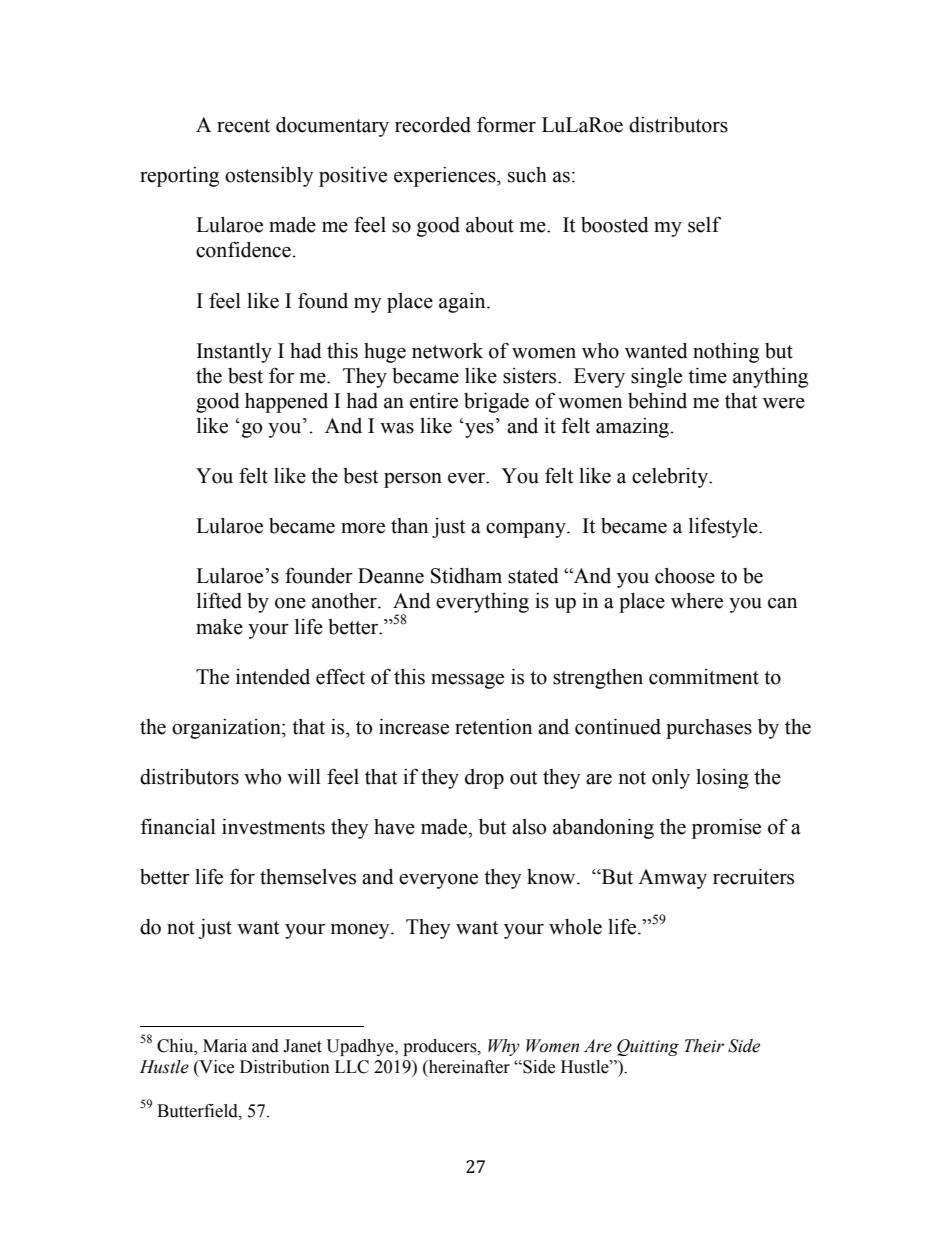 Image resolution: width=952 pixels, height=1233 pixels. What do you see at coordinates (219, 600) in the screenshot?
I see `lifted` at bounding box center [219, 600].
